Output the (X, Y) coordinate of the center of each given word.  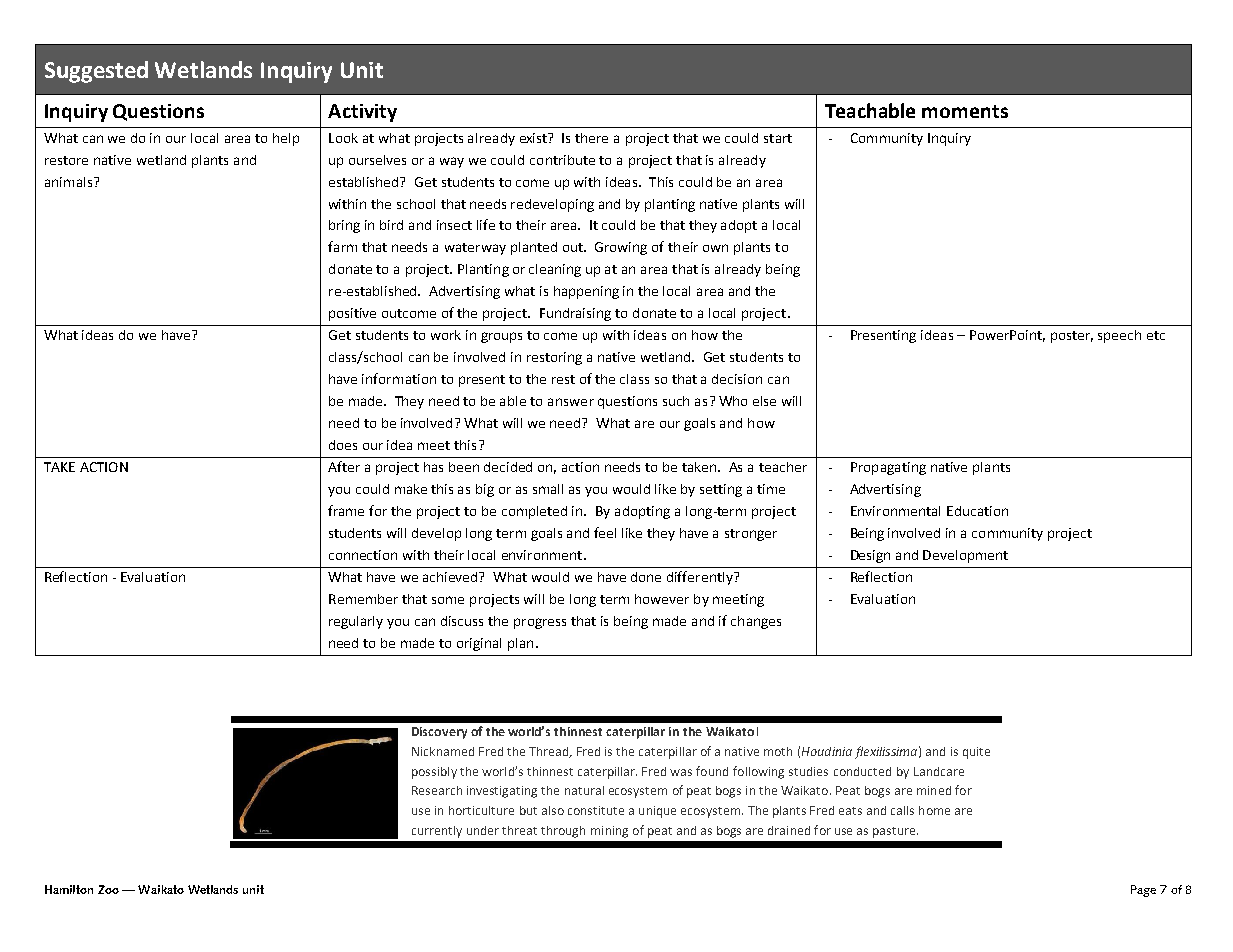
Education (977, 511)
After (344, 466)
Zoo (108, 889)
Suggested (96, 72)
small (548, 489)
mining (609, 832)
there (591, 138)
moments (965, 111)
